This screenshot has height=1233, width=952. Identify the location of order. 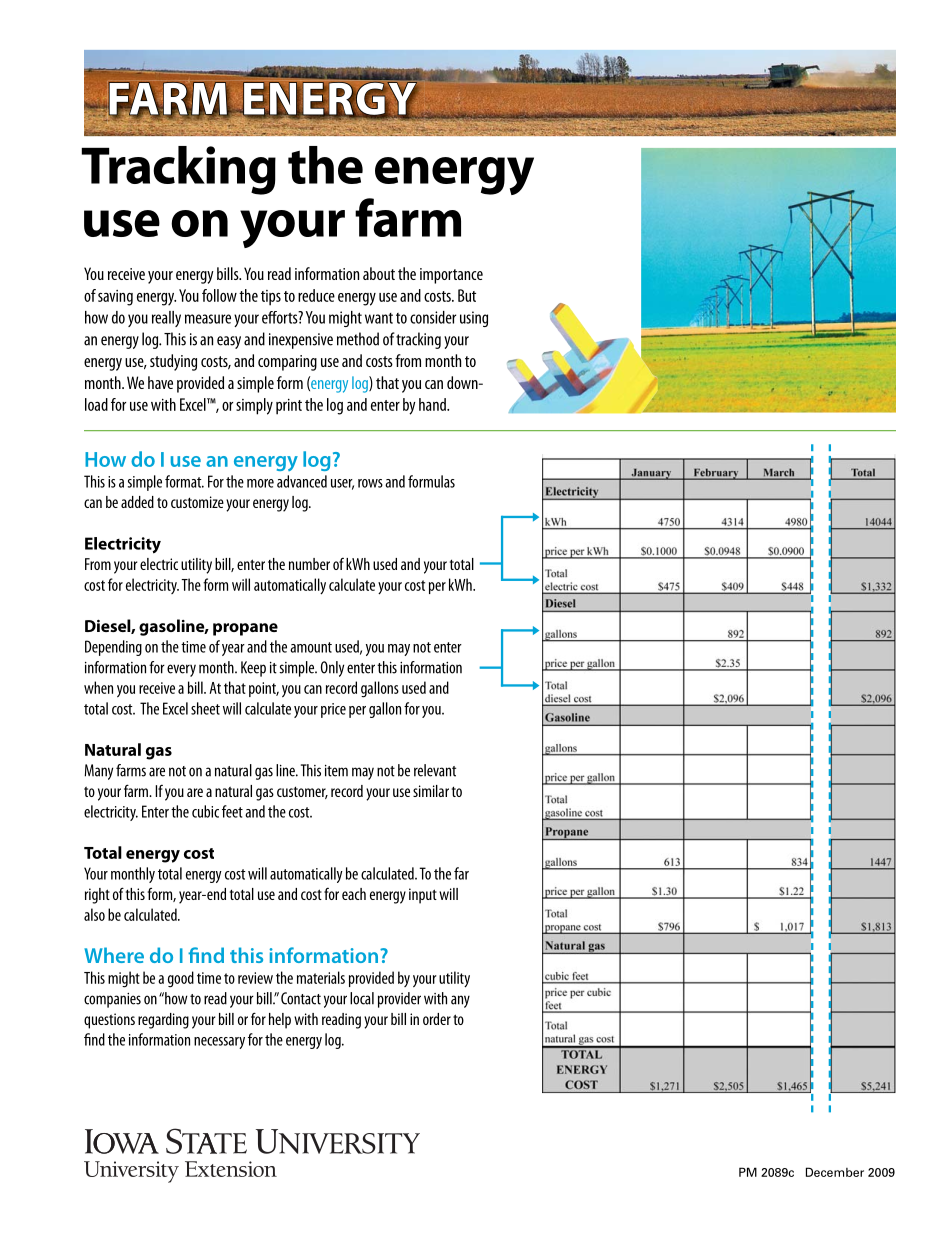
(437, 1019).
